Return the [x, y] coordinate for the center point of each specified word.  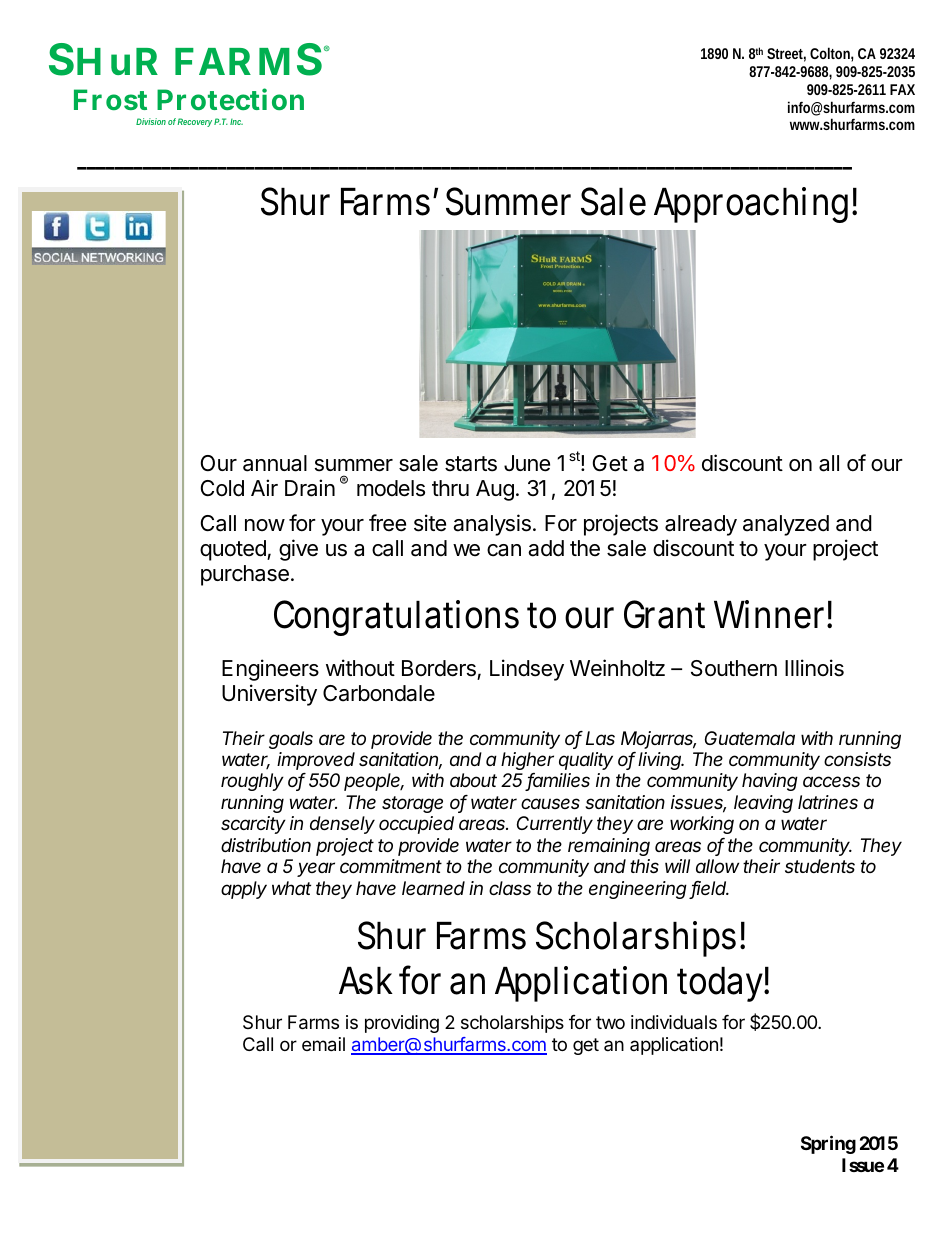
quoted [234, 550]
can [504, 550]
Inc [236, 122]
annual [275, 463]
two [610, 1022]
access [831, 781]
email [323, 1044]
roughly [252, 782]
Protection [230, 99]
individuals [674, 1022]
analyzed [786, 525]
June [527, 463]
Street [786, 55]
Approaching [753, 205]
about [473, 780]
